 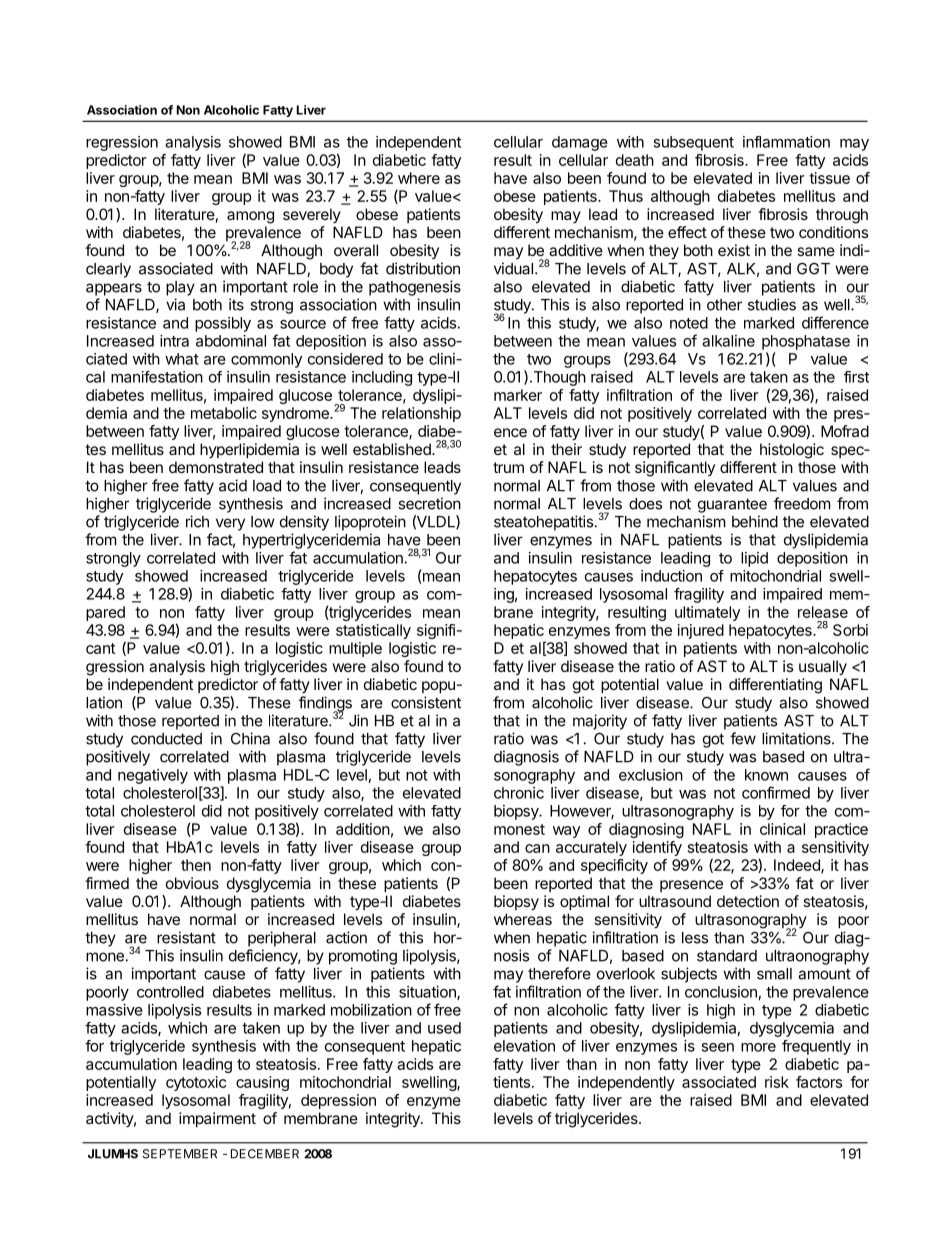 What do you see at coordinates (766, 775) in the screenshot?
I see `known` at bounding box center [766, 775].
